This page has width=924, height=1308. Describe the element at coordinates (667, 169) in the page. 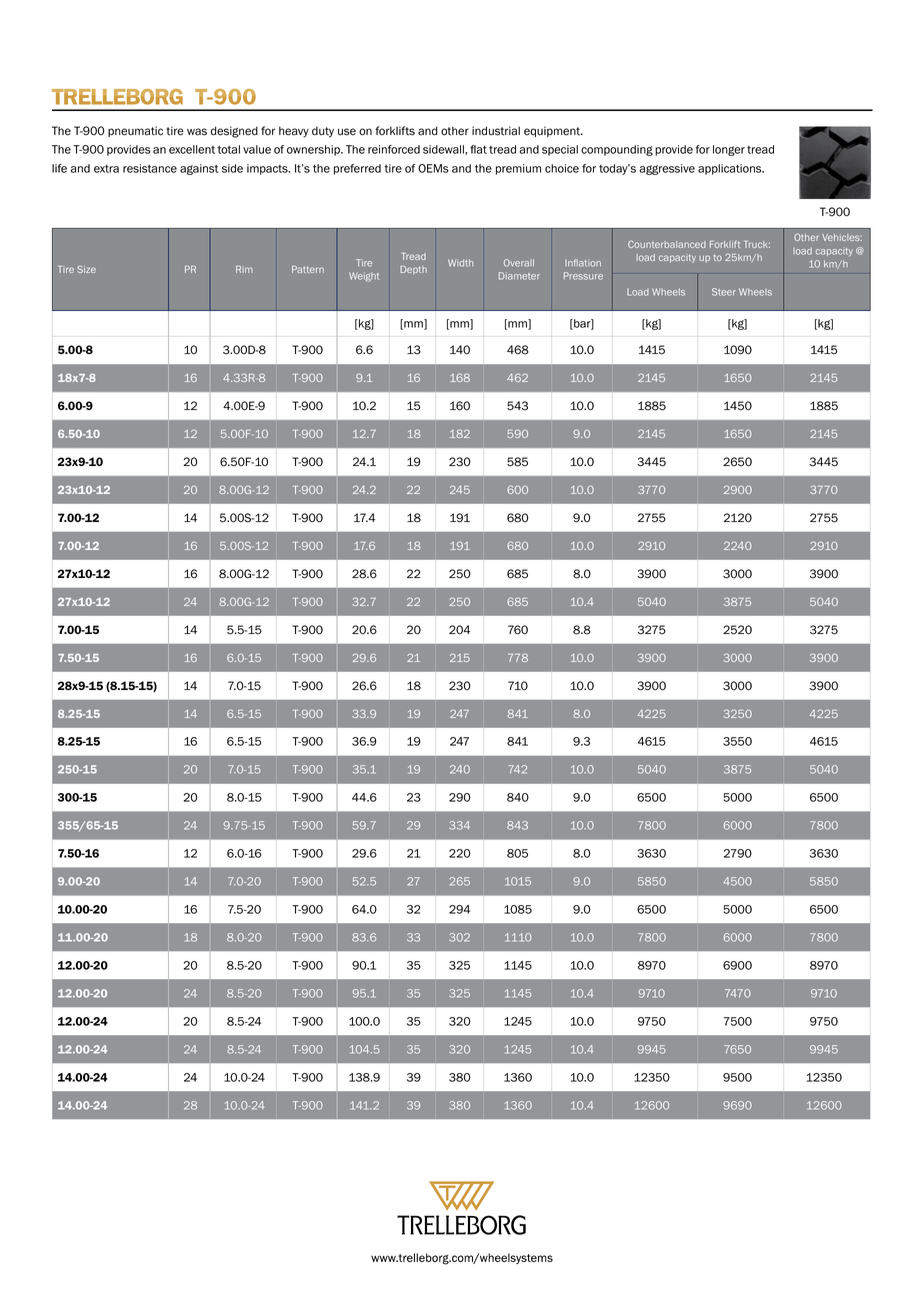

I see `aggressive` at that location.
